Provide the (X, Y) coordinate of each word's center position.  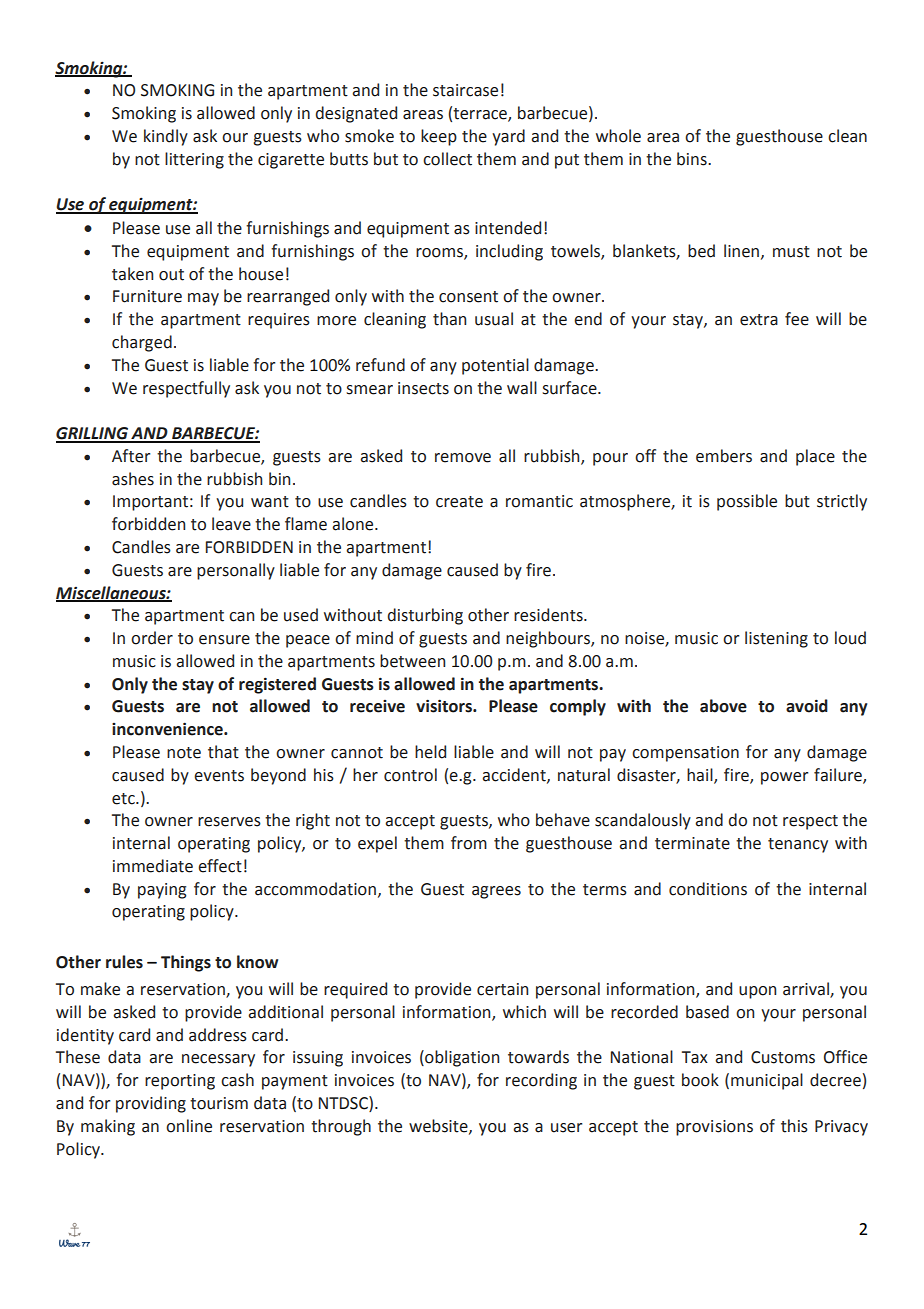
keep (439, 137)
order (152, 638)
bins (693, 159)
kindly (166, 137)
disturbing (425, 616)
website (439, 1126)
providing (151, 1104)
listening (776, 639)
